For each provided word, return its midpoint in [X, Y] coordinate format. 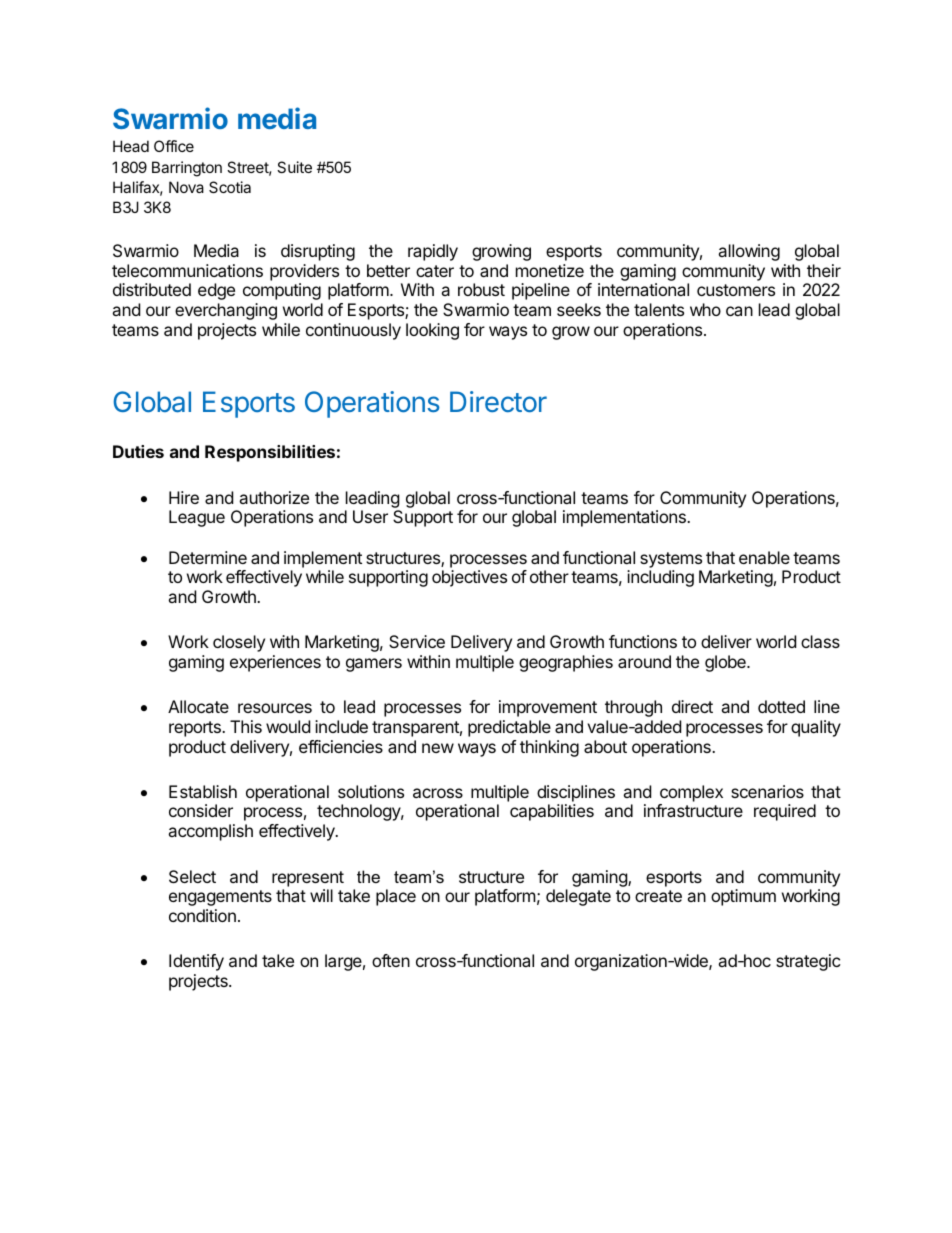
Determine [208, 557]
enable [764, 557]
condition [202, 915]
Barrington [187, 169]
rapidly [433, 252]
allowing [749, 252]
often [391, 960]
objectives [469, 578]
